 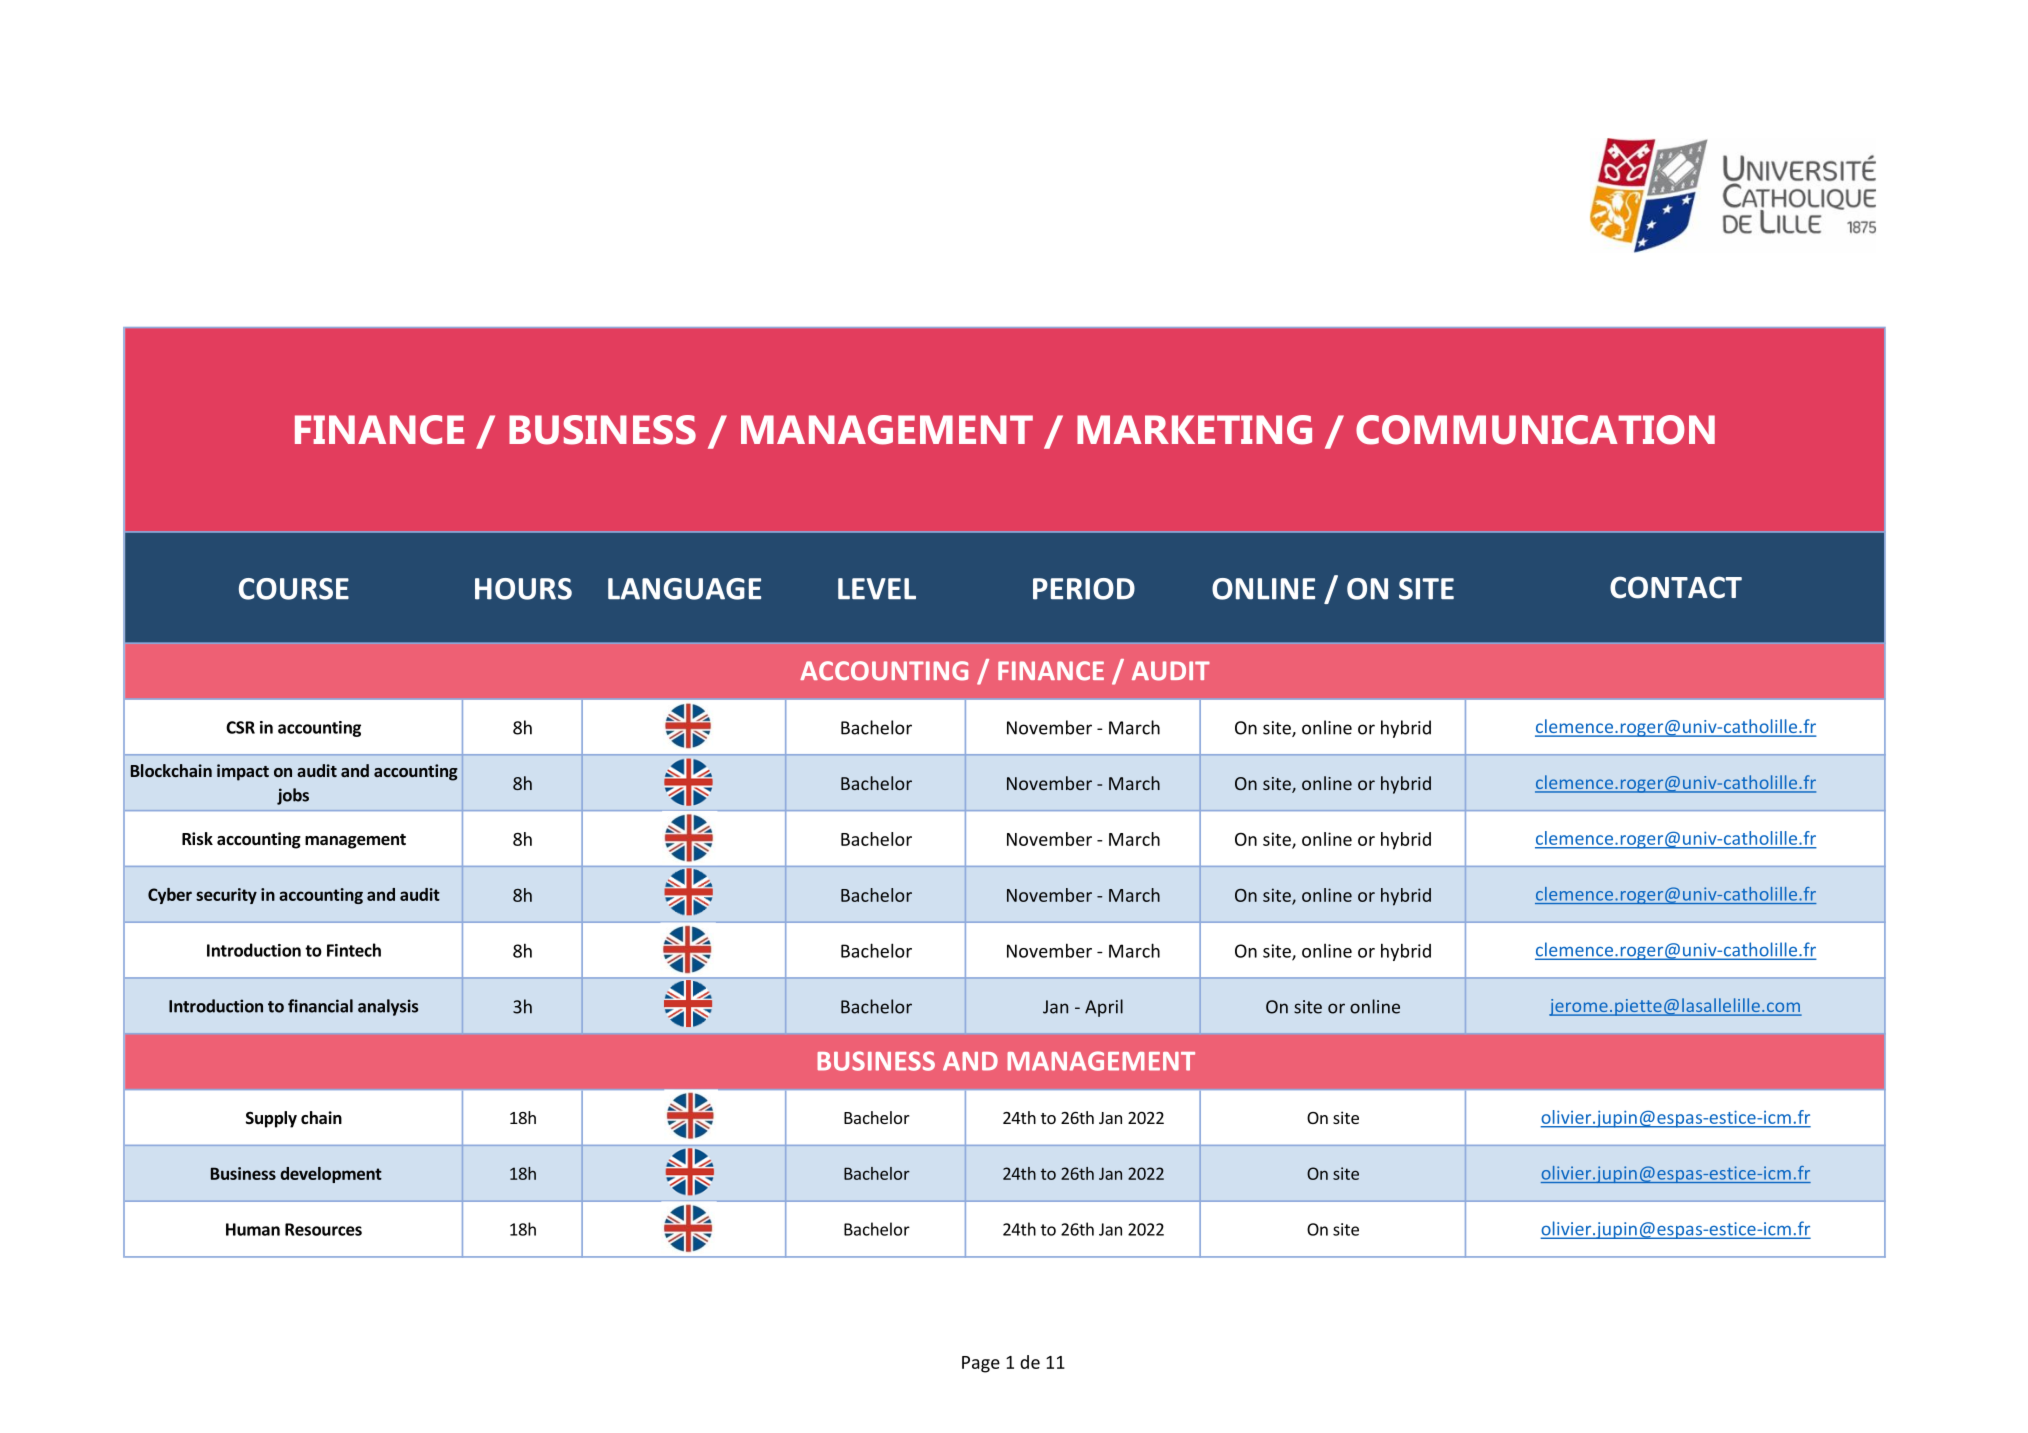 What do you see at coordinates (226, 896) in the document?
I see `security` at bounding box center [226, 896].
